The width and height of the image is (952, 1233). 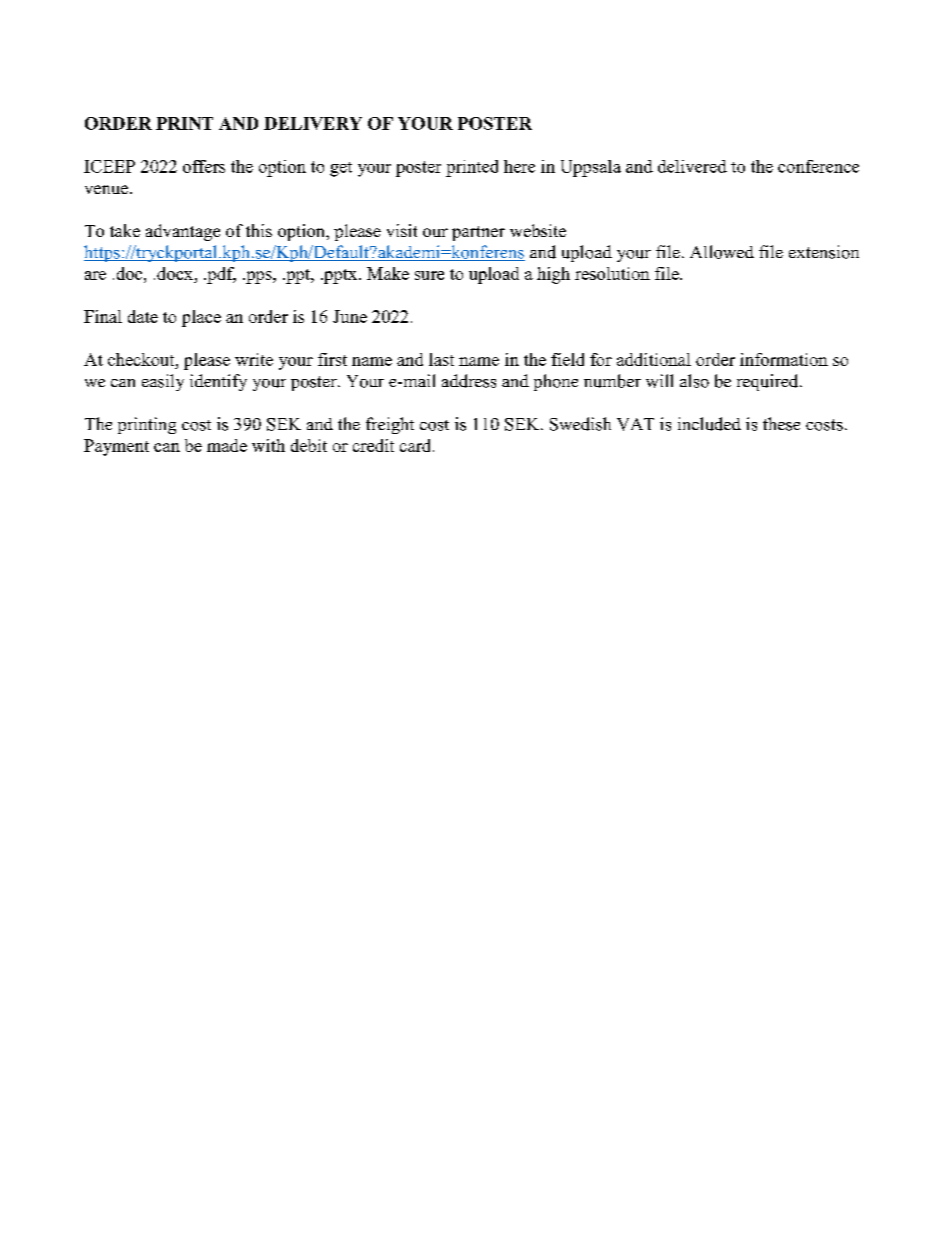 What do you see at coordinates (417, 445) in the image?
I see `card` at bounding box center [417, 445].
